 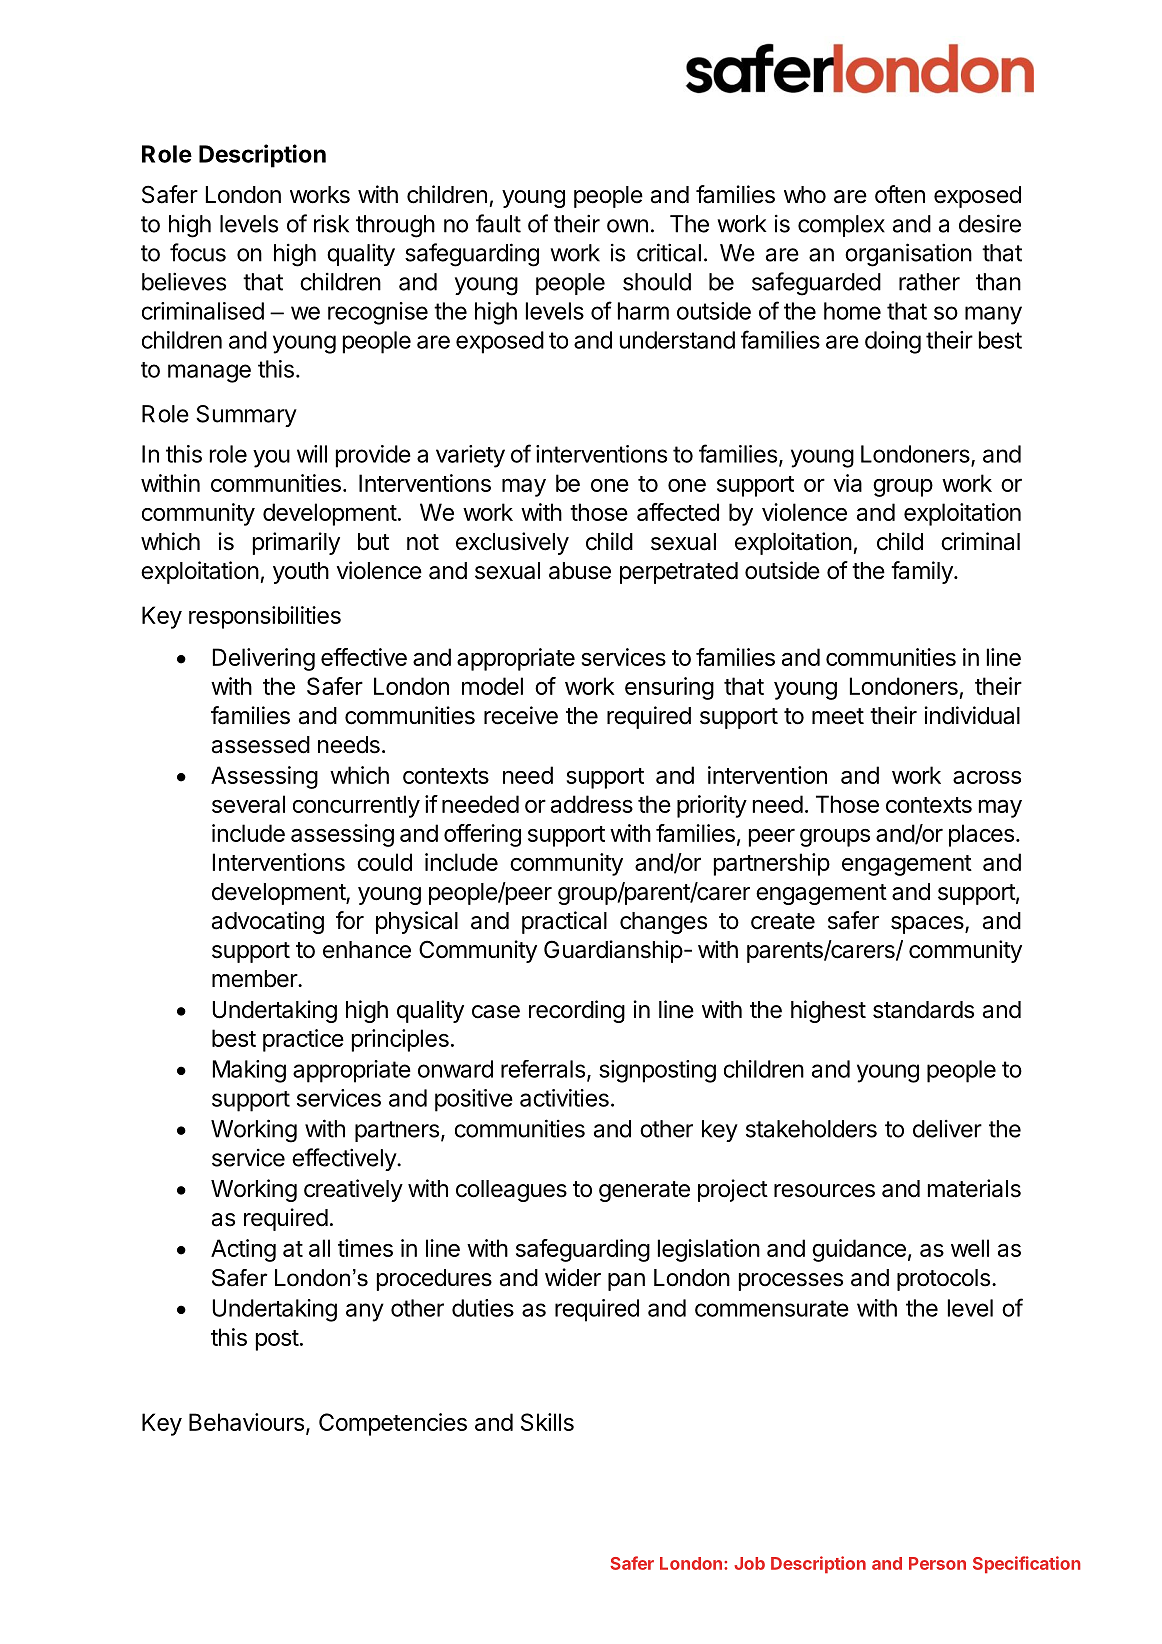 I want to click on materials, so click(x=974, y=1188).
